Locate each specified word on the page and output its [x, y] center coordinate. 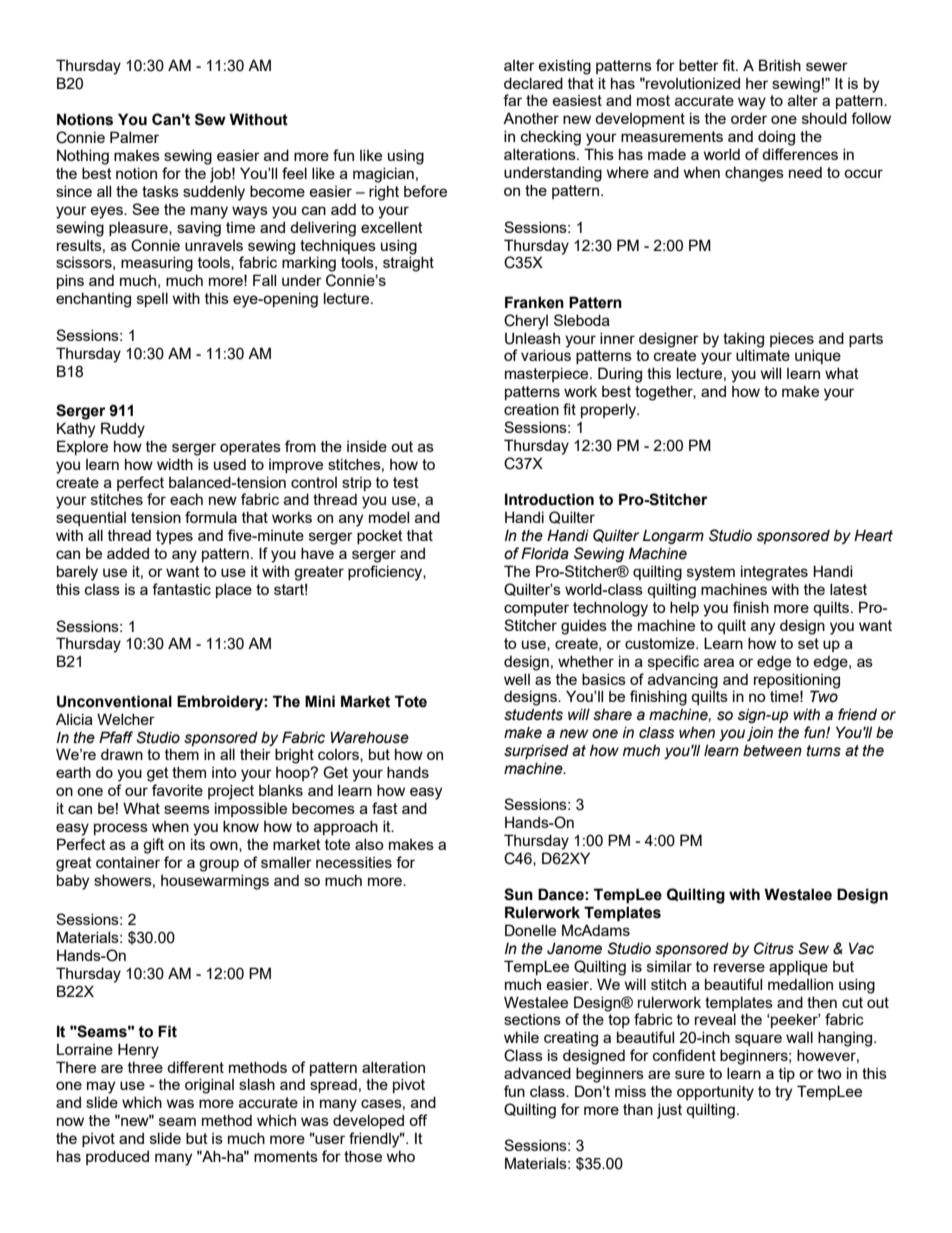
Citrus [774, 948]
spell [152, 299]
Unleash [532, 338]
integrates [774, 573]
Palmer [134, 137]
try [783, 1093]
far [512, 100]
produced [117, 1157]
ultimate [763, 355]
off [418, 1120]
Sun [518, 894]
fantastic [181, 589]
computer [536, 609]
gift [153, 846]
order [749, 118]
